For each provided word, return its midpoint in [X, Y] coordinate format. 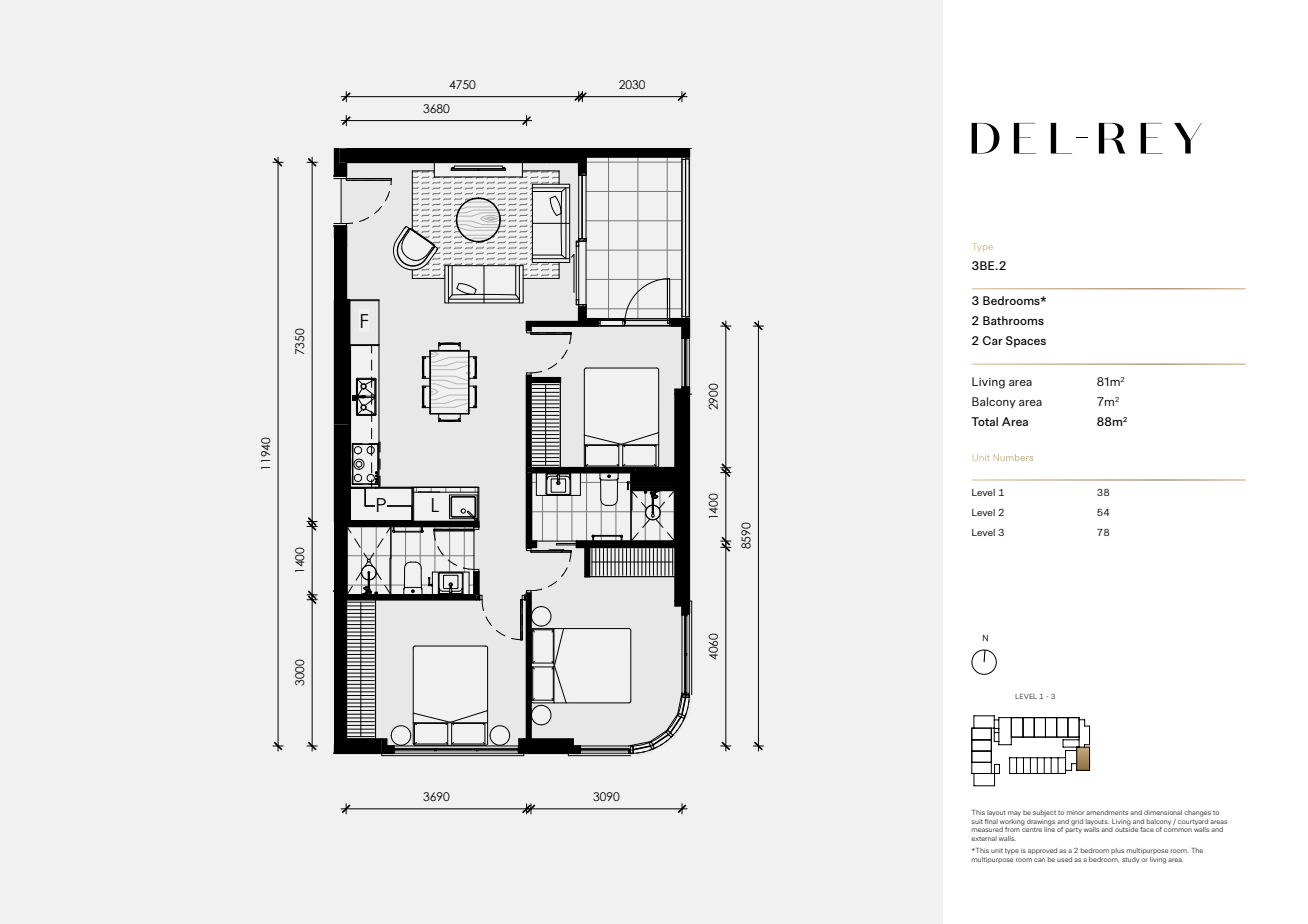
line [1049, 828]
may [1014, 813]
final [991, 821]
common [1178, 830]
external [984, 838]
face [1147, 829]
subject [1044, 813]
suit [977, 821]
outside [1126, 828]
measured [987, 829]
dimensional [1163, 812]
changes [1197, 813]
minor [1075, 813]
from [1012, 829]
